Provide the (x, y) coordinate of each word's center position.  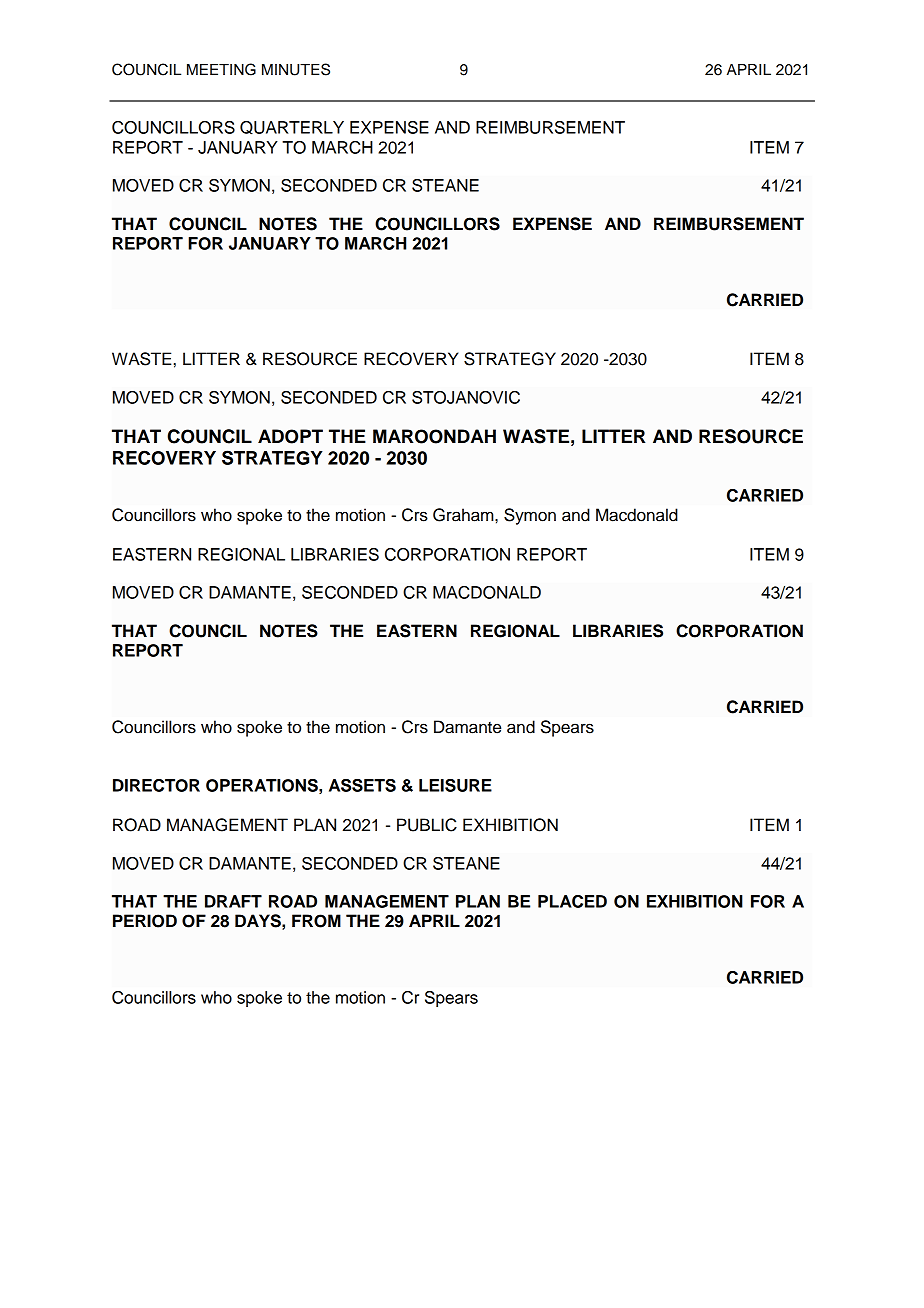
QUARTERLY (292, 128)
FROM (316, 921)
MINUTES (296, 69)
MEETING (221, 69)
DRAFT (233, 901)
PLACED (572, 901)
